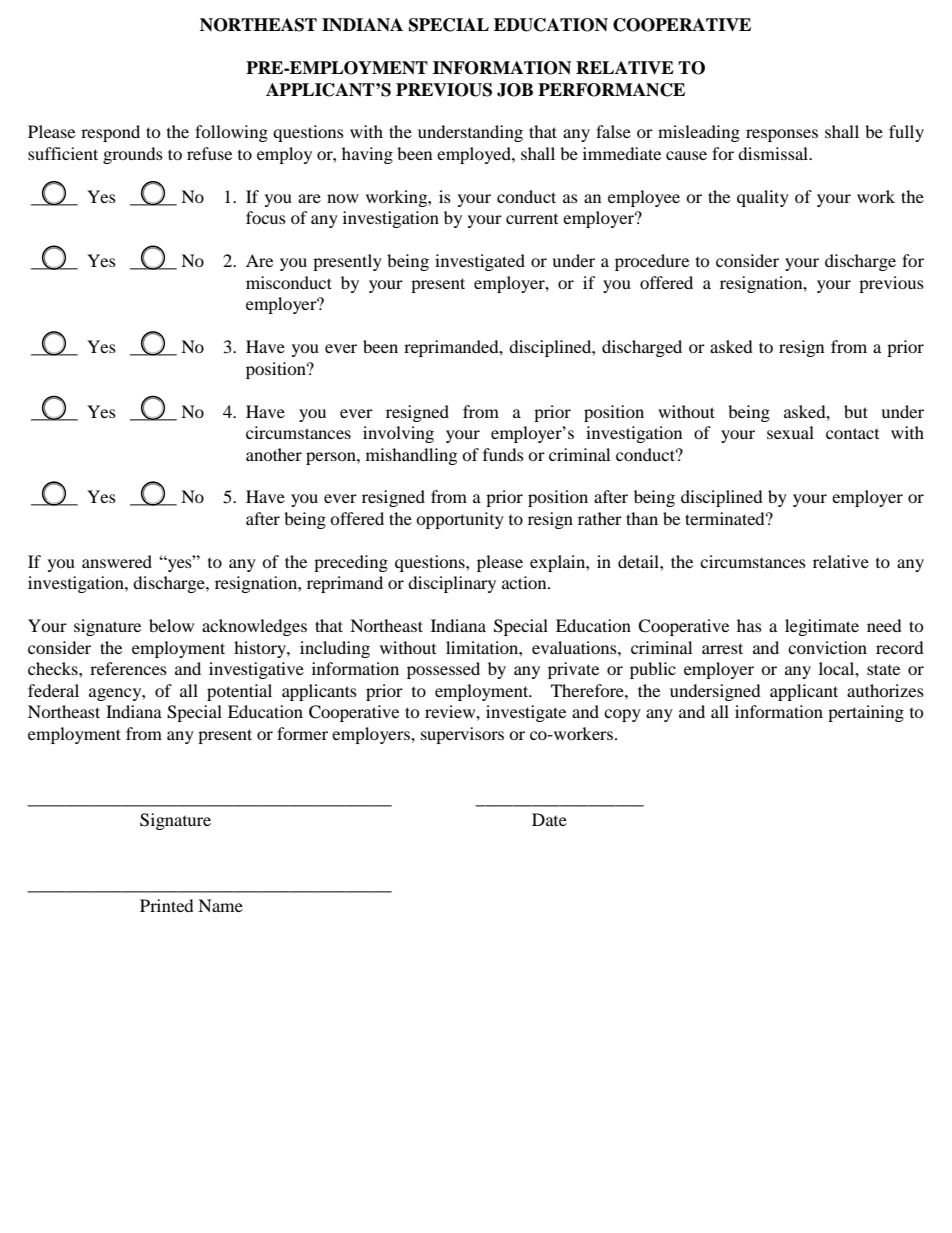  I want to click on sexual, so click(790, 432).
